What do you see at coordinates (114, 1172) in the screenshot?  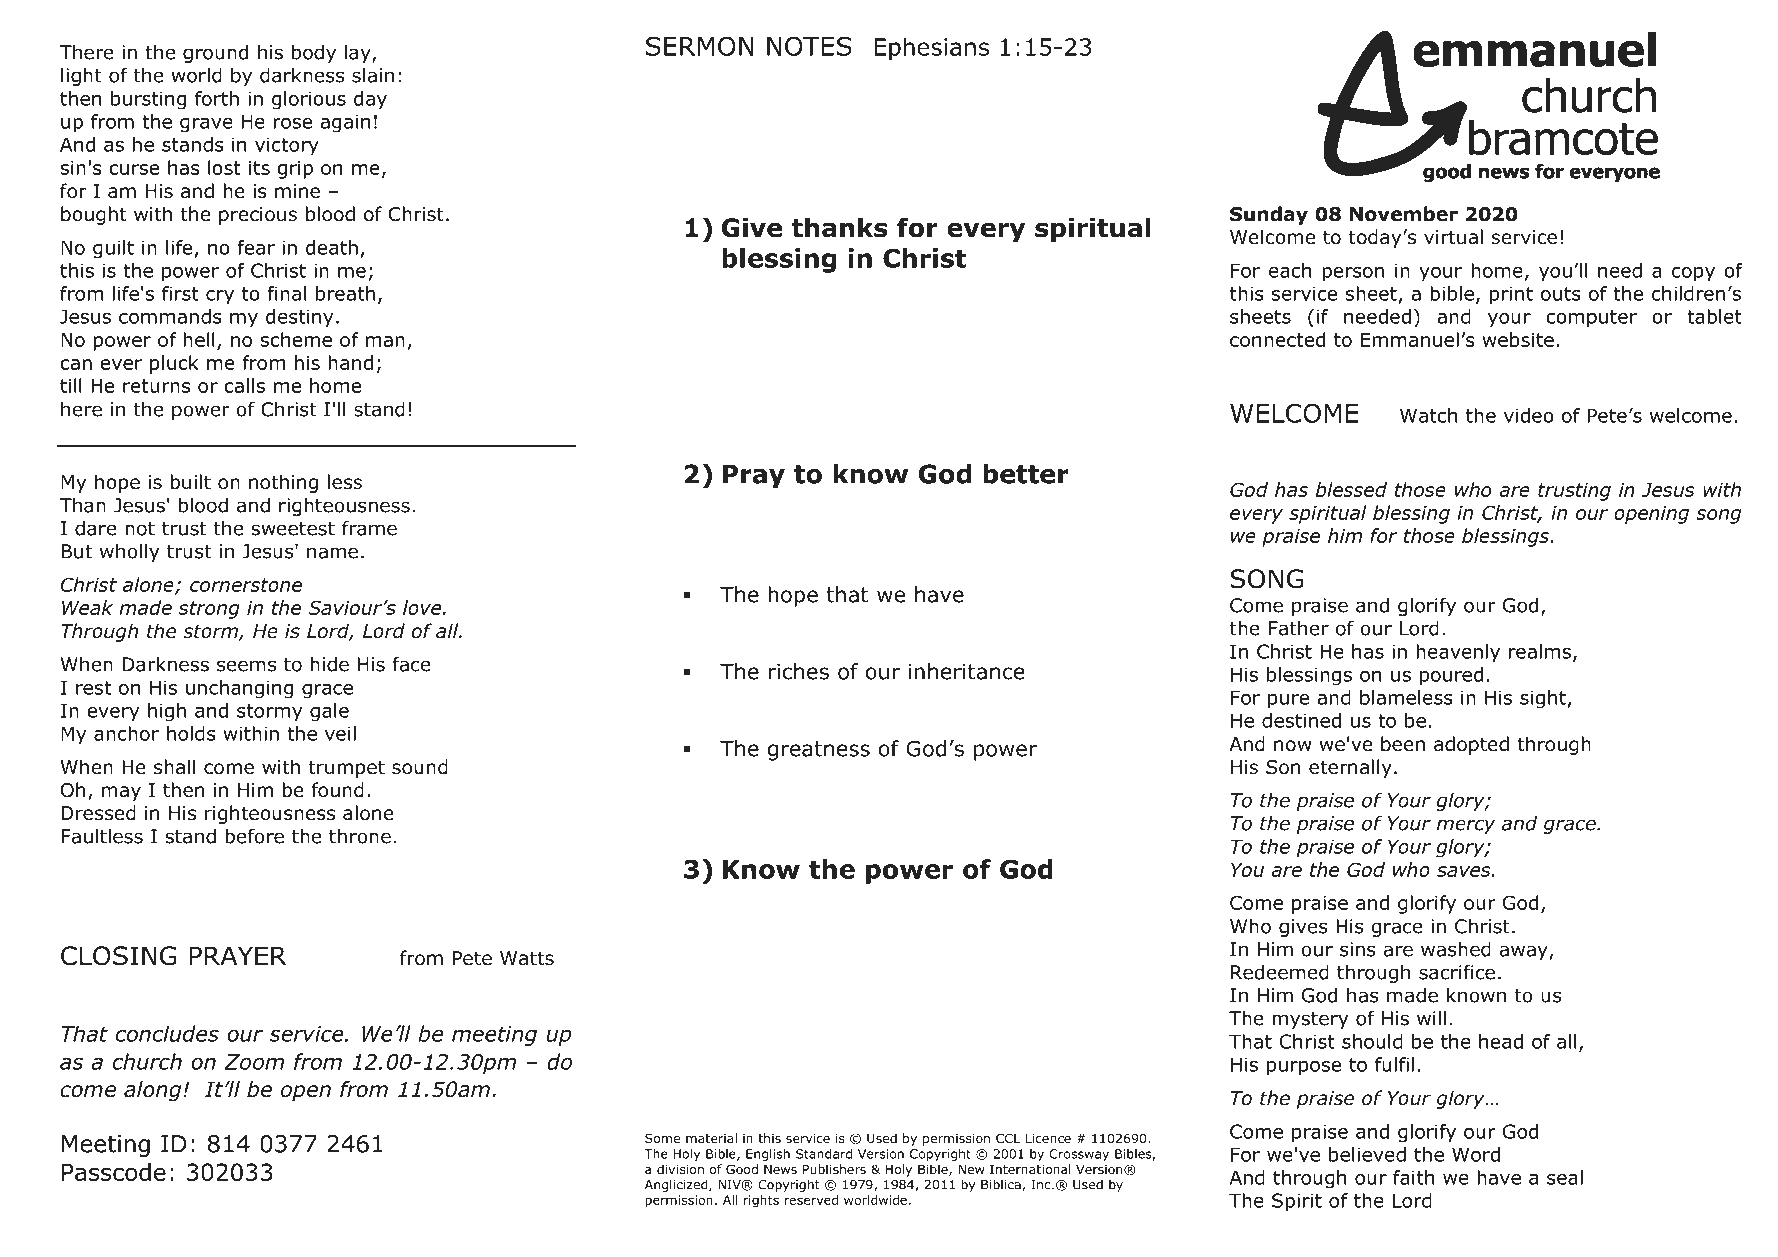 I see `Passcode` at bounding box center [114, 1172].
